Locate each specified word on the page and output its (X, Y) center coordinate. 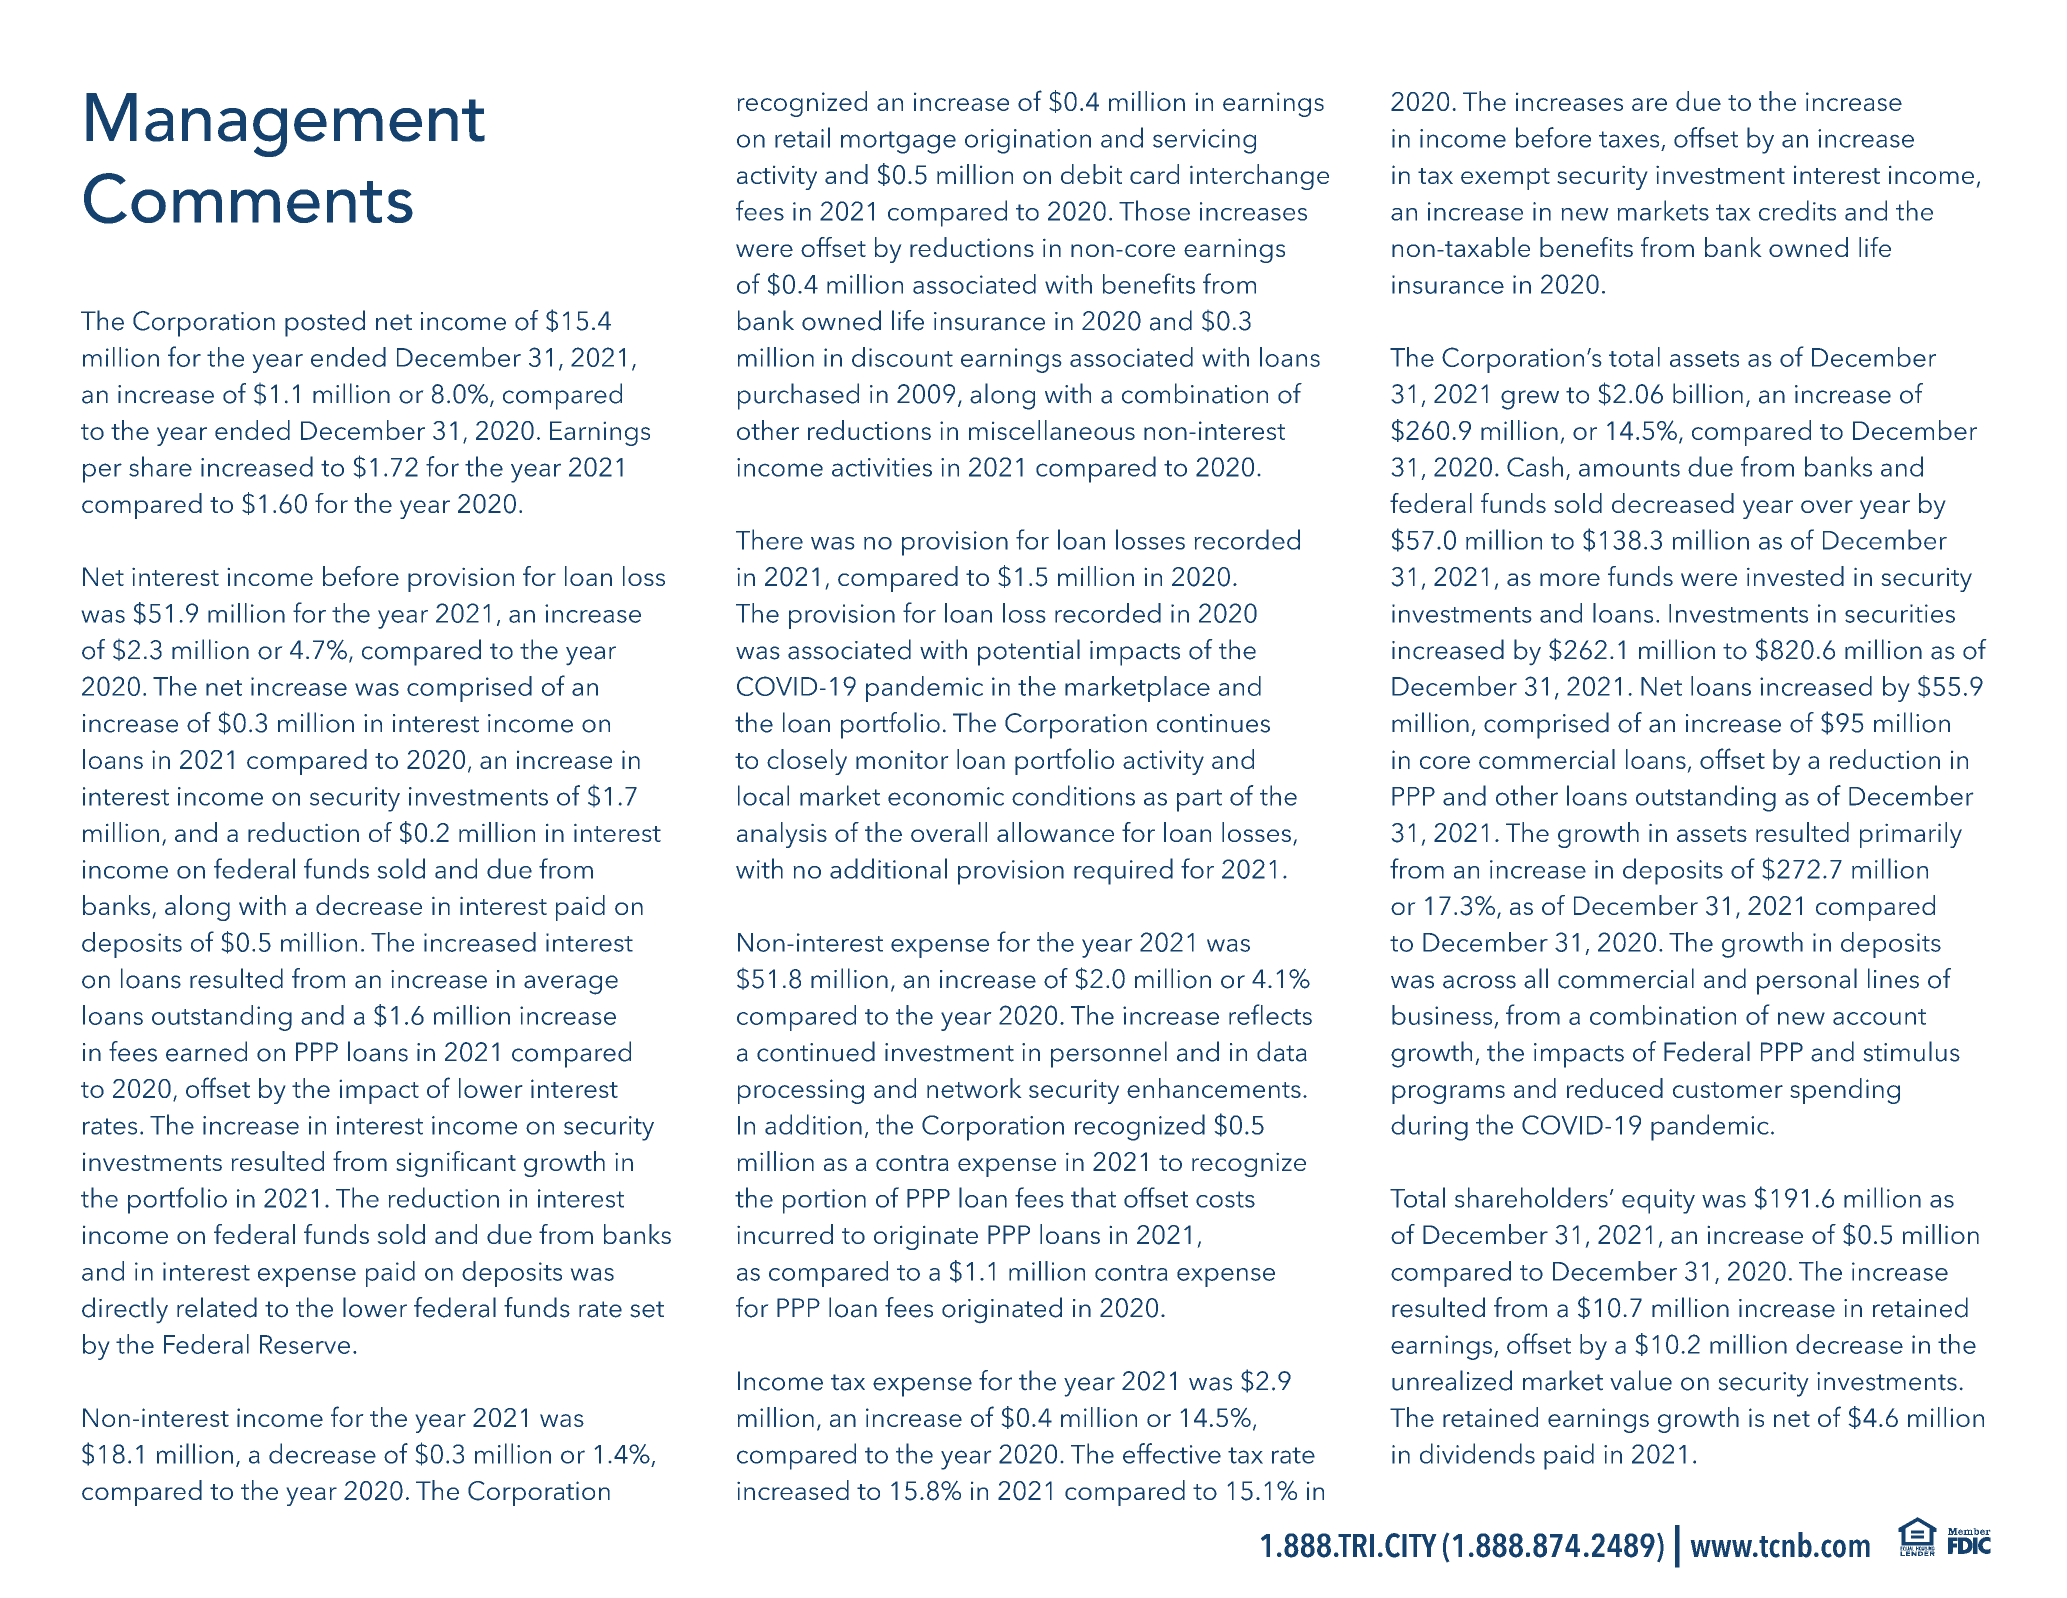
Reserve (305, 1344)
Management (285, 125)
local (763, 795)
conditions (1073, 795)
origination (1028, 141)
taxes (1629, 139)
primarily (1911, 835)
